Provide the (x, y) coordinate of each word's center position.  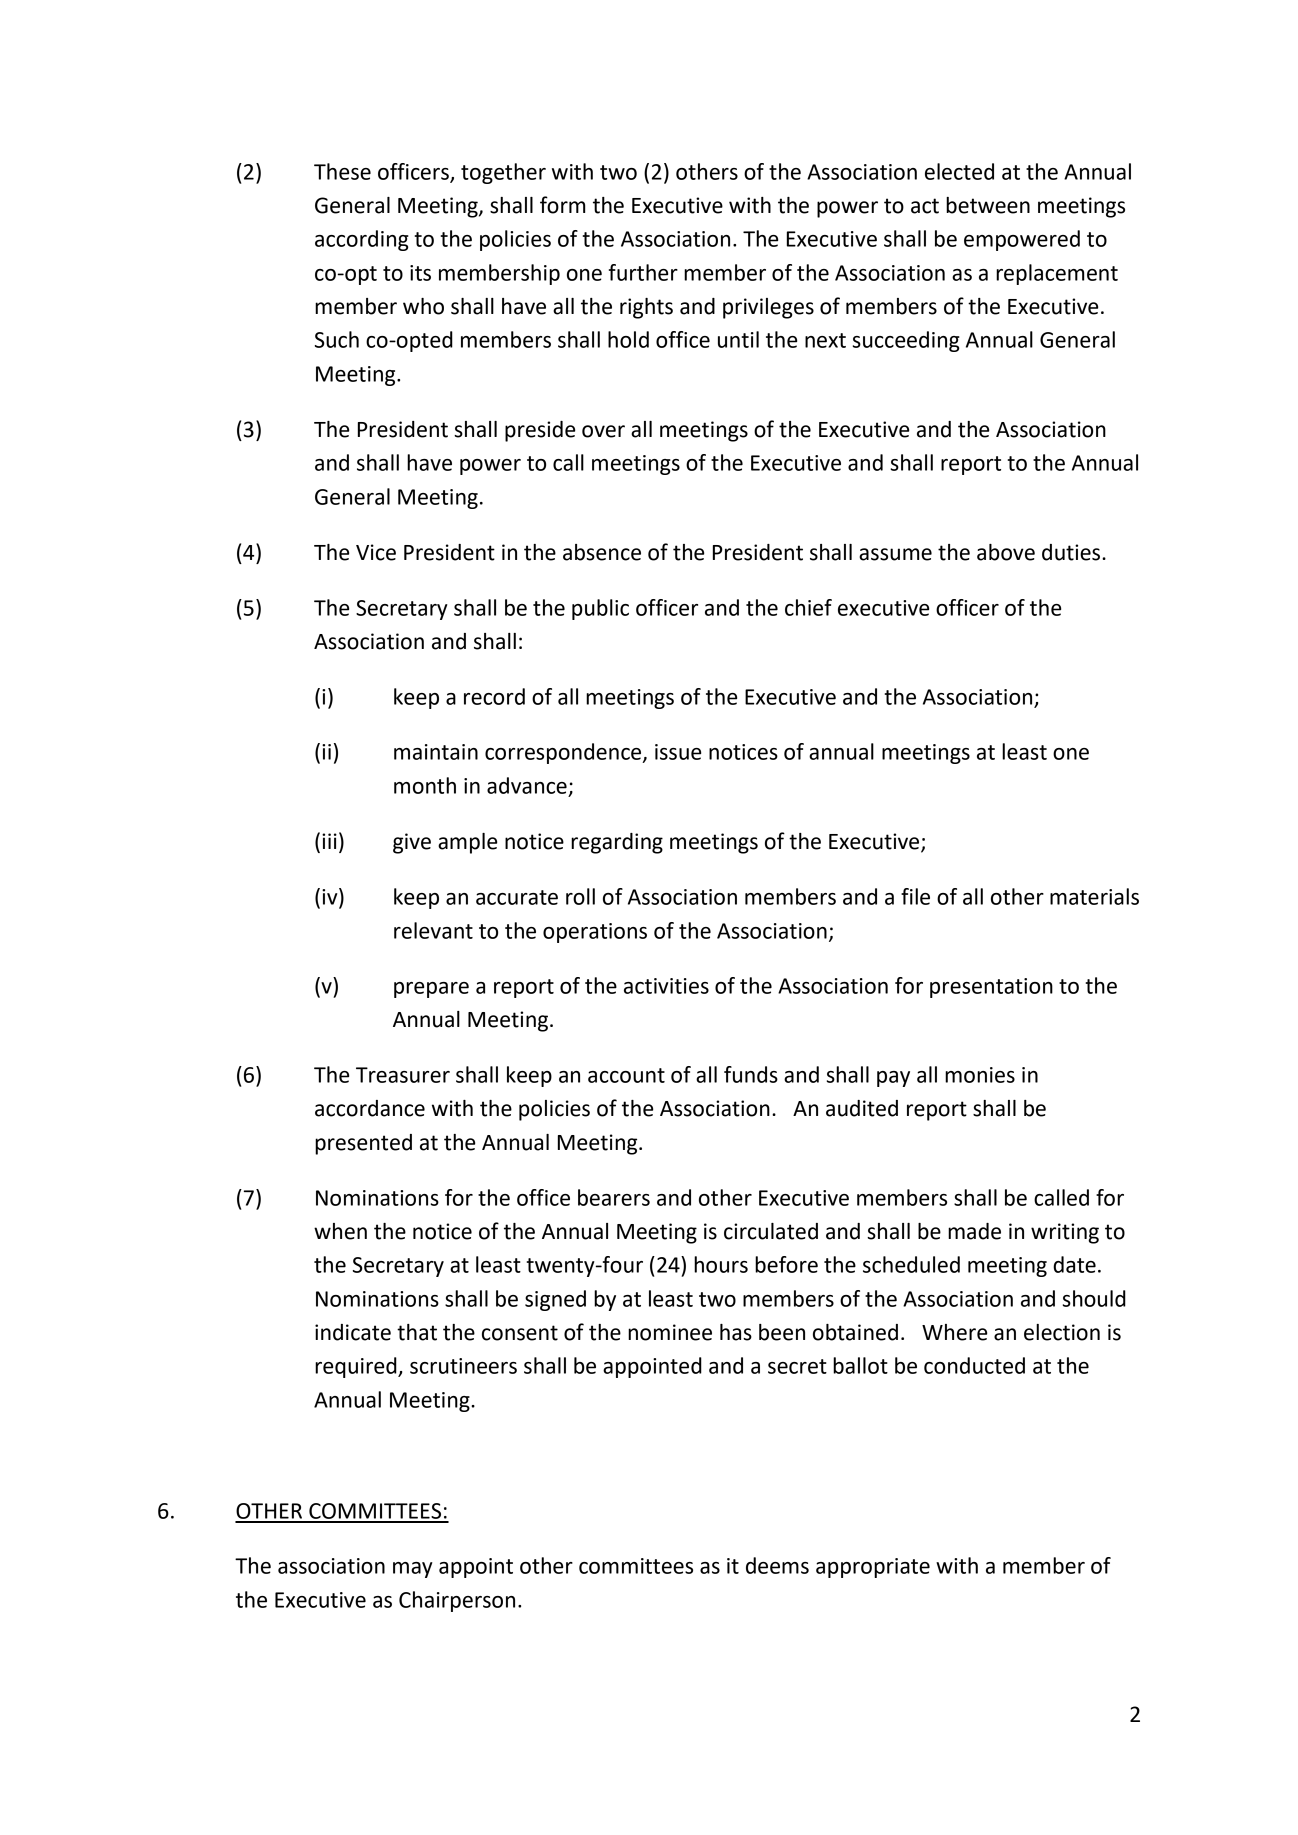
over (603, 431)
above (1006, 552)
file (915, 896)
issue (678, 752)
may (413, 1570)
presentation (991, 988)
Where (954, 1332)
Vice (376, 552)
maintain (436, 752)
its (420, 273)
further (643, 272)
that (417, 1332)
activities (666, 986)
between (988, 205)
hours (721, 1264)
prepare (431, 990)
